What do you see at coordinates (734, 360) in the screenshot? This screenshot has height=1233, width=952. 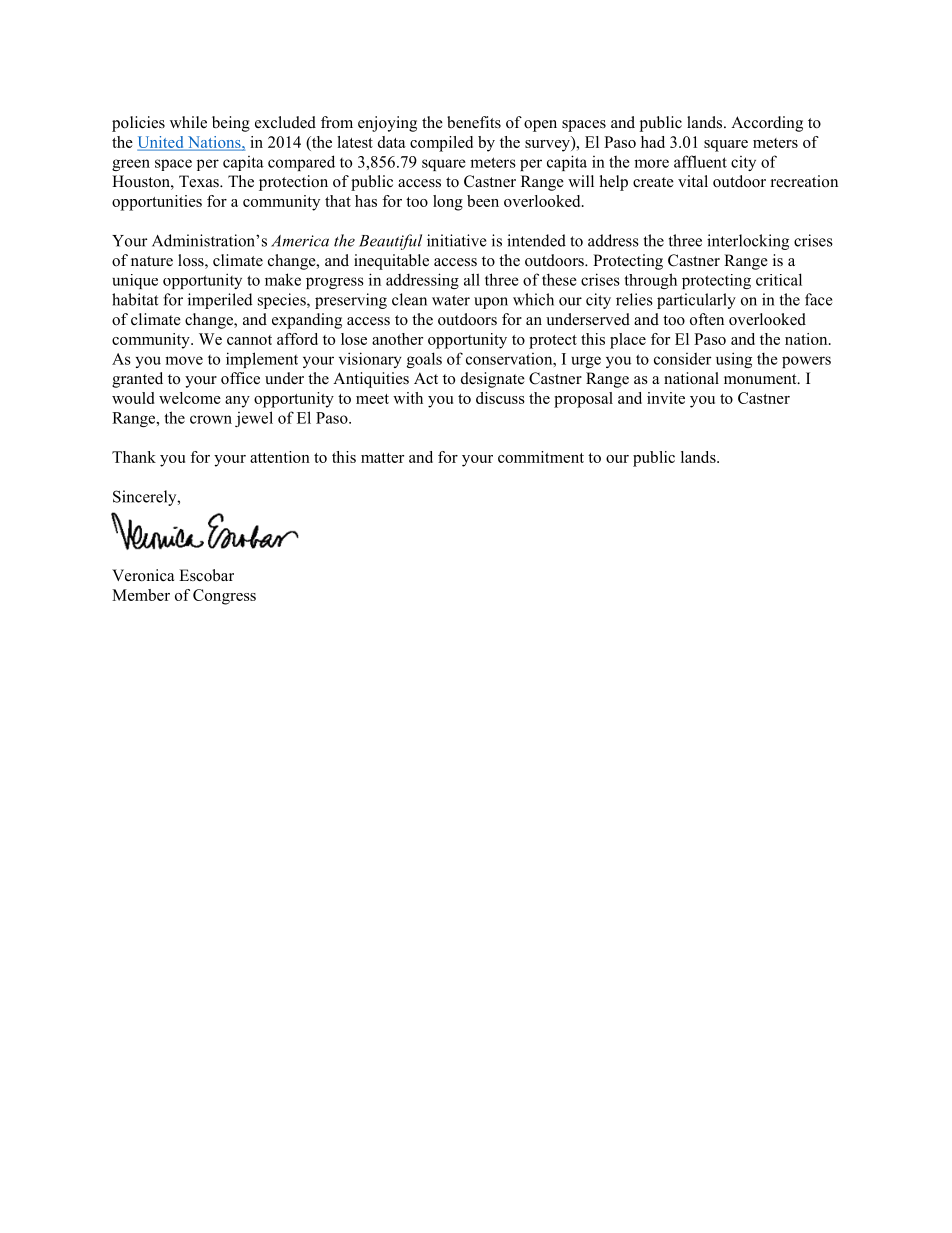 I see `using` at bounding box center [734, 360].
